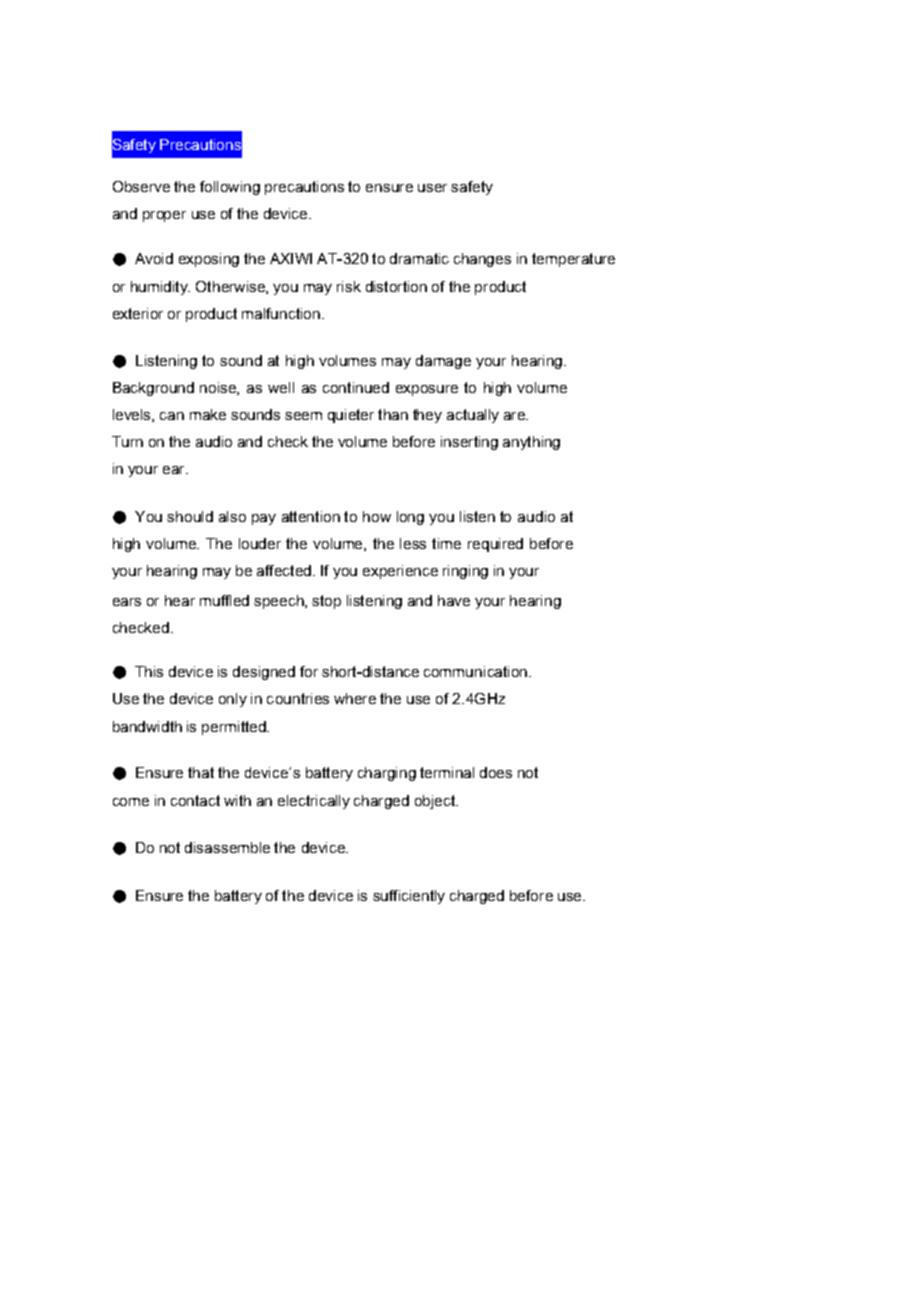 The image size is (924, 1307). I want to click on exterior, so click(138, 313).
